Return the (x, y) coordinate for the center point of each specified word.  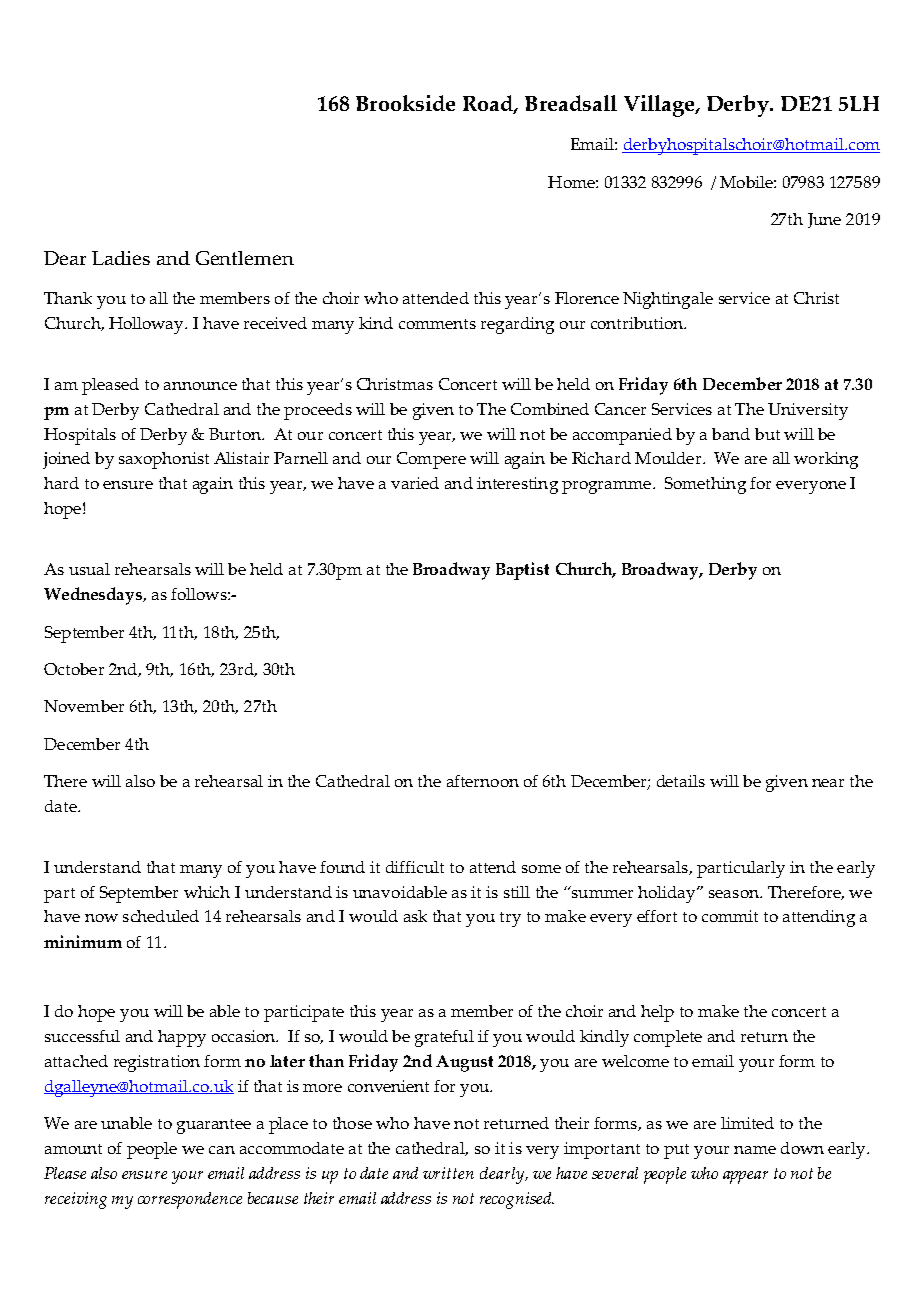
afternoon (483, 781)
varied (415, 483)
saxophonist (164, 460)
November (84, 706)
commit (730, 916)
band (731, 434)
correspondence (190, 1200)
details (681, 781)
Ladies (121, 258)
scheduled (161, 916)
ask (415, 916)
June (824, 220)
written (448, 1173)
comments (437, 324)
